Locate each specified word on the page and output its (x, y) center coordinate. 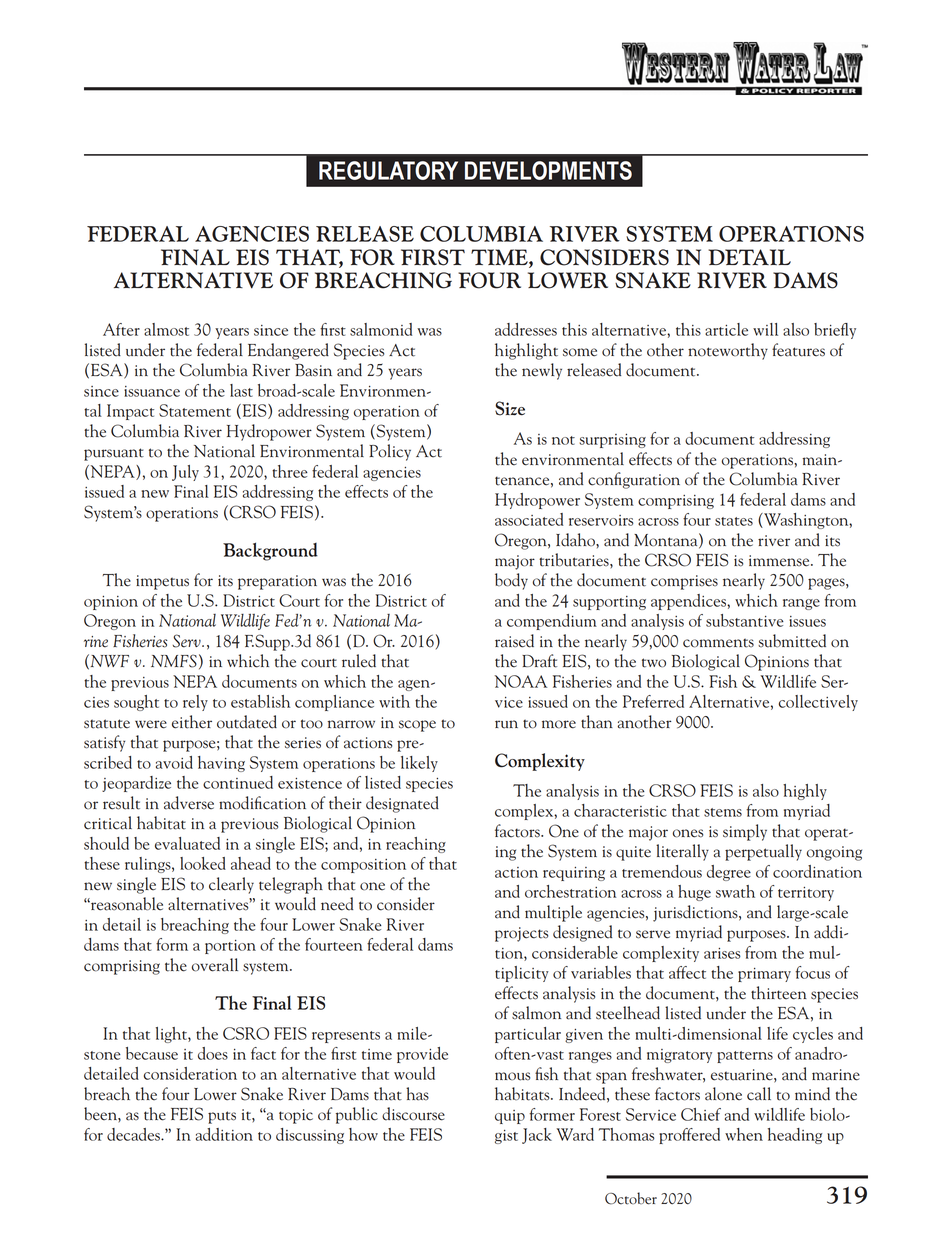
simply (745, 832)
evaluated (187, 843)
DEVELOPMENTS (548, 170)
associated (529, 519)
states (734, 521)
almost (166, 329)
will (765, 329)
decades (134, 1134)
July (185, 473)
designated (402, 804)
